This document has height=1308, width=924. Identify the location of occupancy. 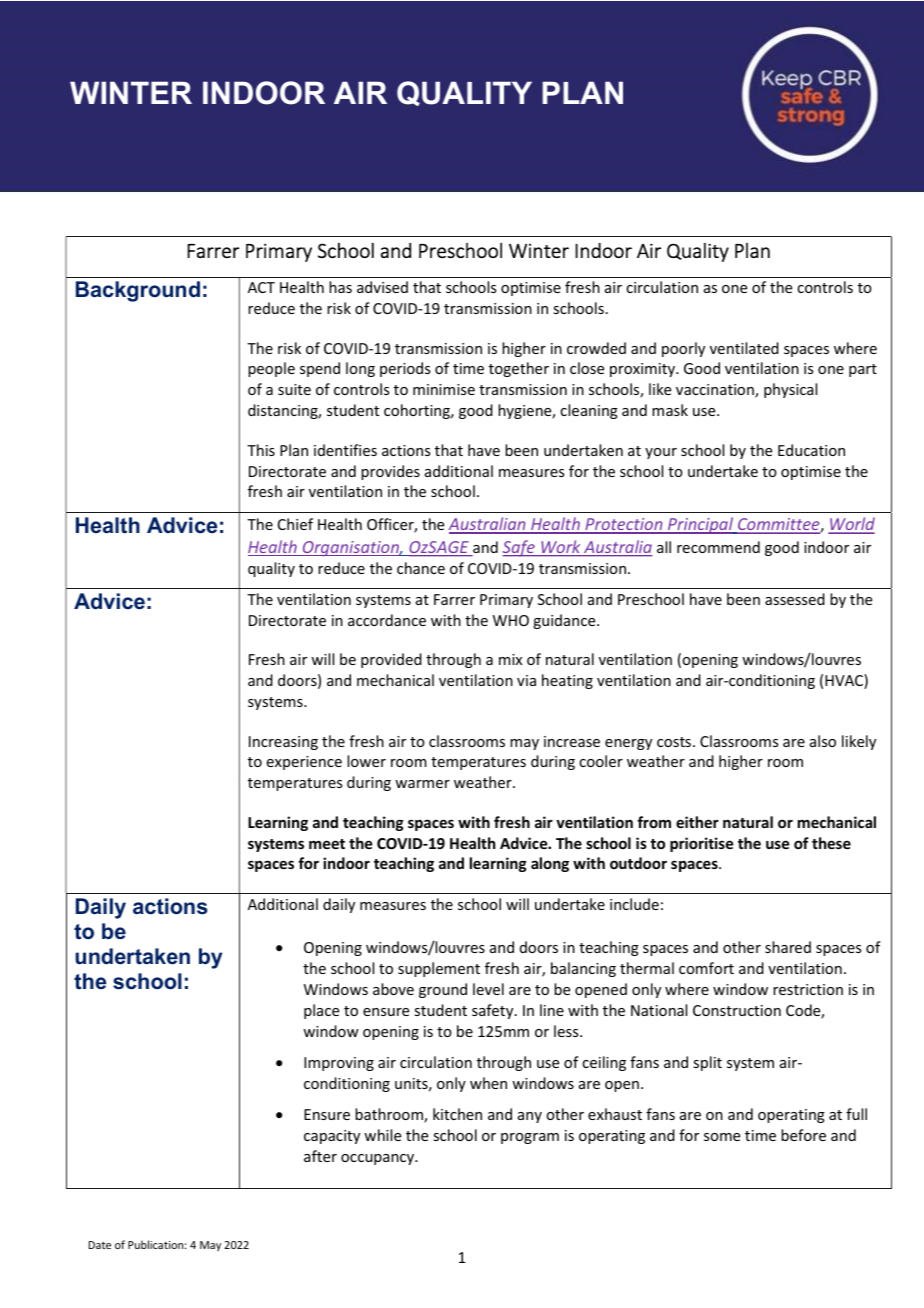
(379, 1159).
